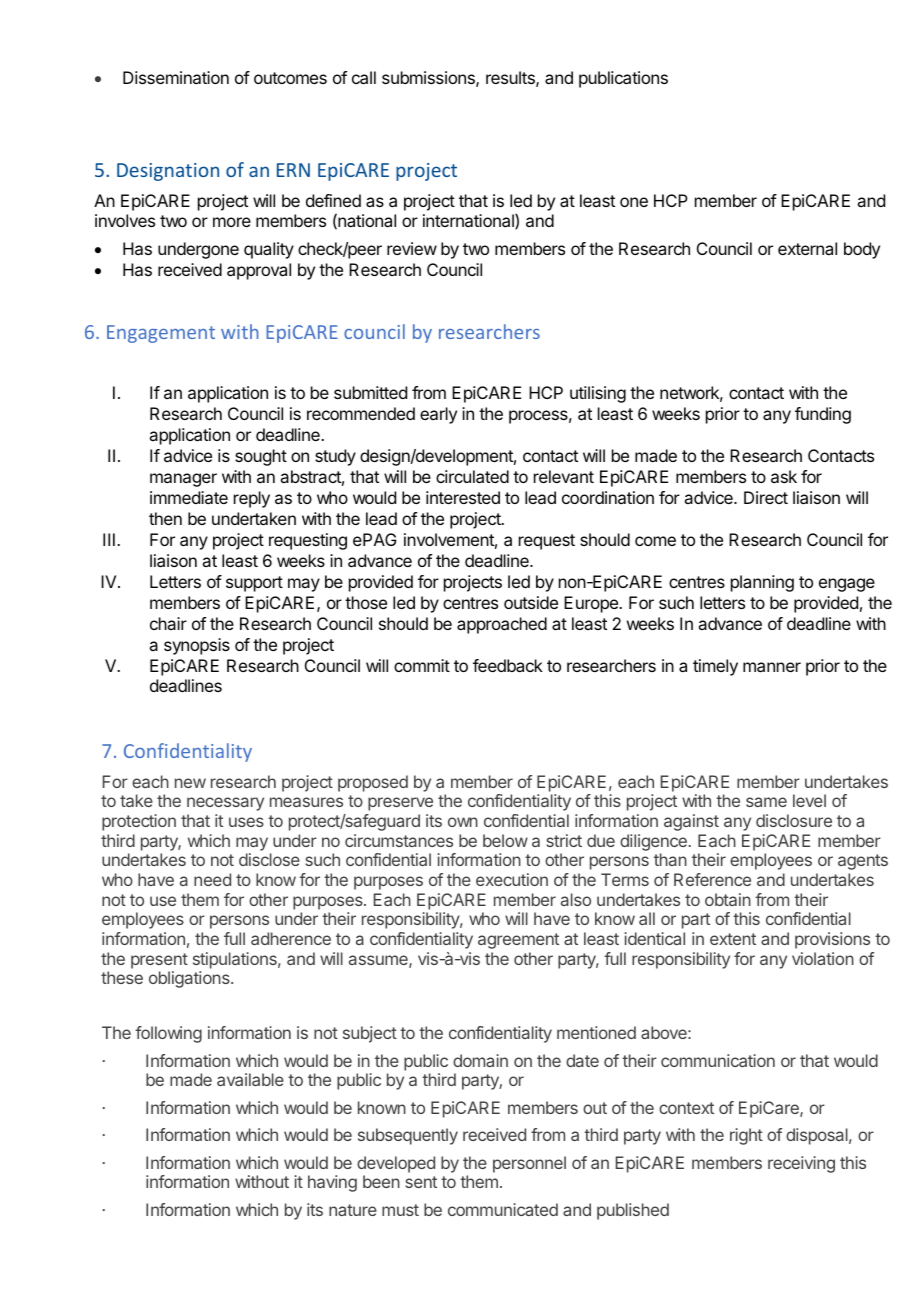  I want to click on receiving, so click(801, 1164).
